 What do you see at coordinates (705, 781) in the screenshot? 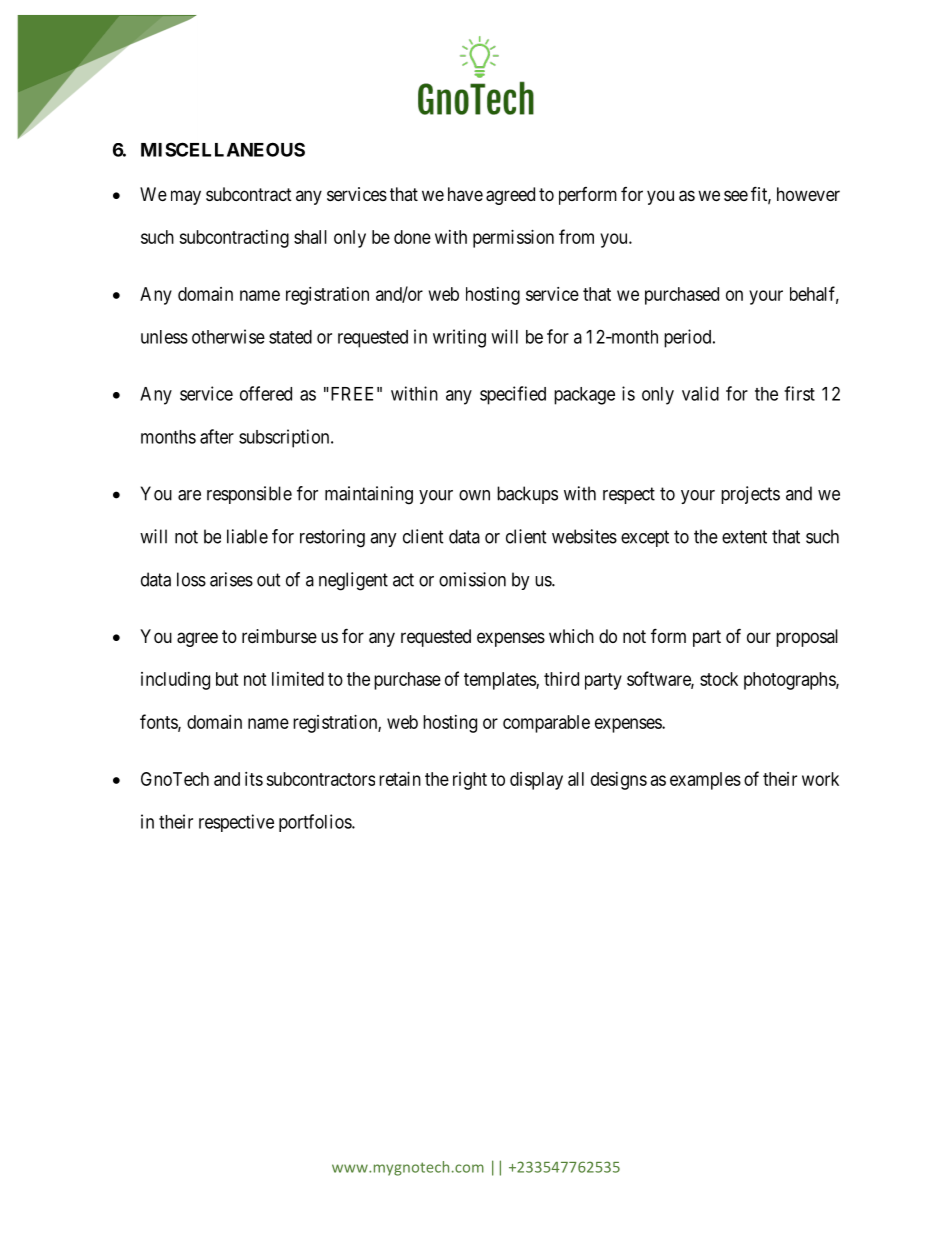
I see `examples` at bounding box center [705, 781].
